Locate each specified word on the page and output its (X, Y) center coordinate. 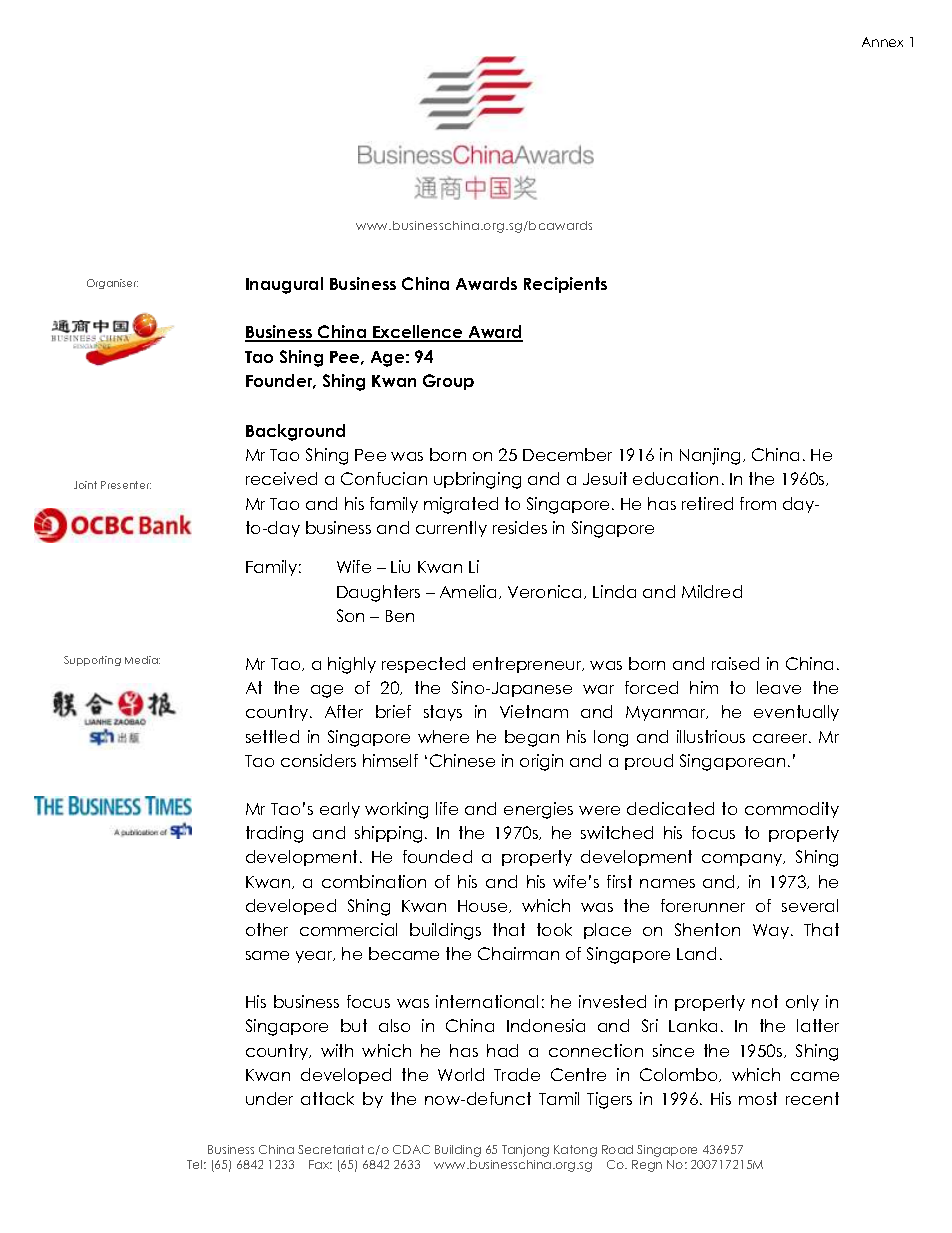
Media (142, 660)
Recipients (565, 285)
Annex (882, 42)
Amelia (468, 591)
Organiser (112, 284)
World (461, 1074)
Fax (320, 1164)
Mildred (712, 591)
